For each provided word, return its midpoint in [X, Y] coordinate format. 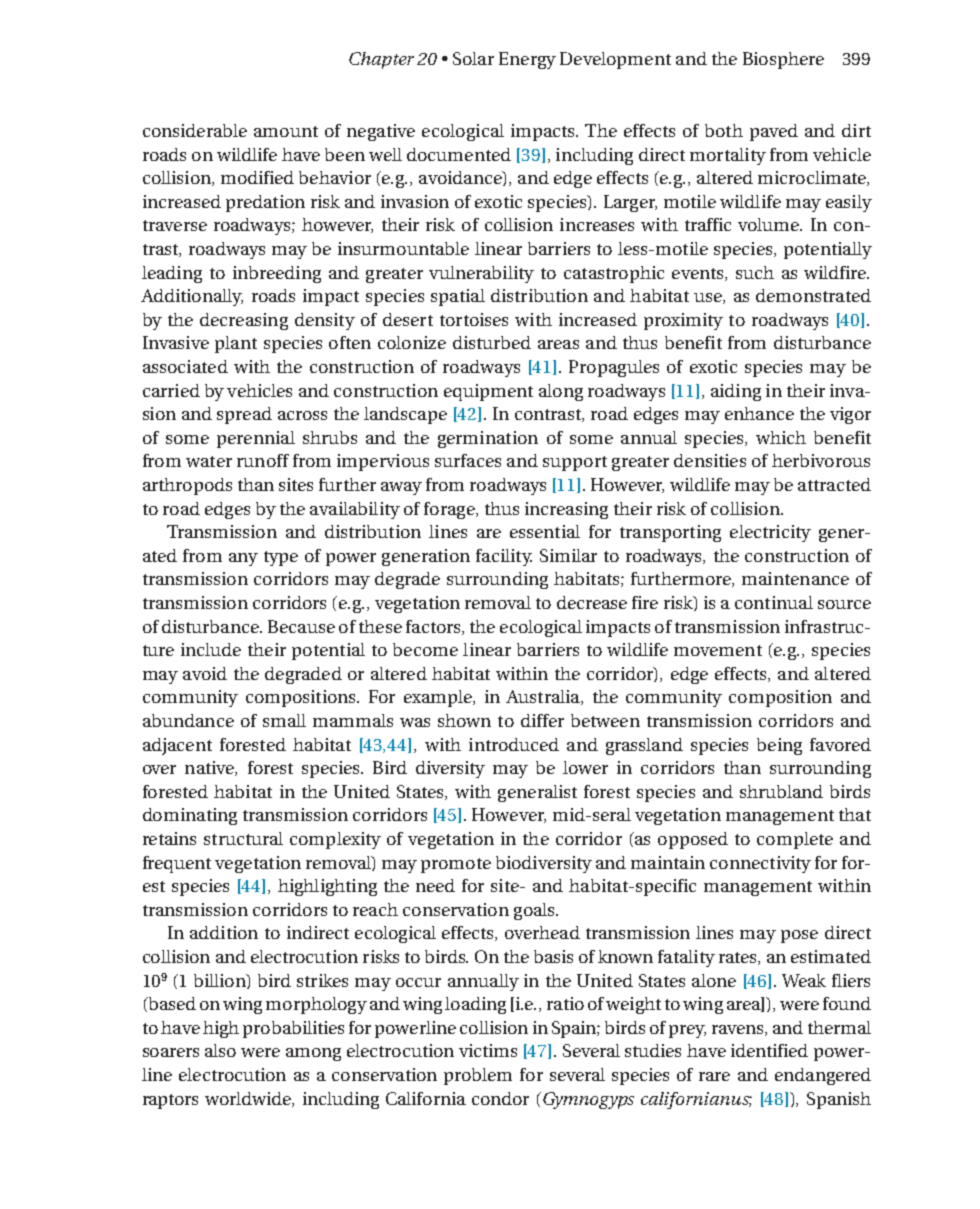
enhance [759, 413]
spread [244, 415]
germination [488, 439]
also [220, 1050]
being [779, 746]
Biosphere [783, 60]
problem [478, 1076]
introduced [514, 744]
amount [286, 131]
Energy [527, 60]
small [284, 720]
